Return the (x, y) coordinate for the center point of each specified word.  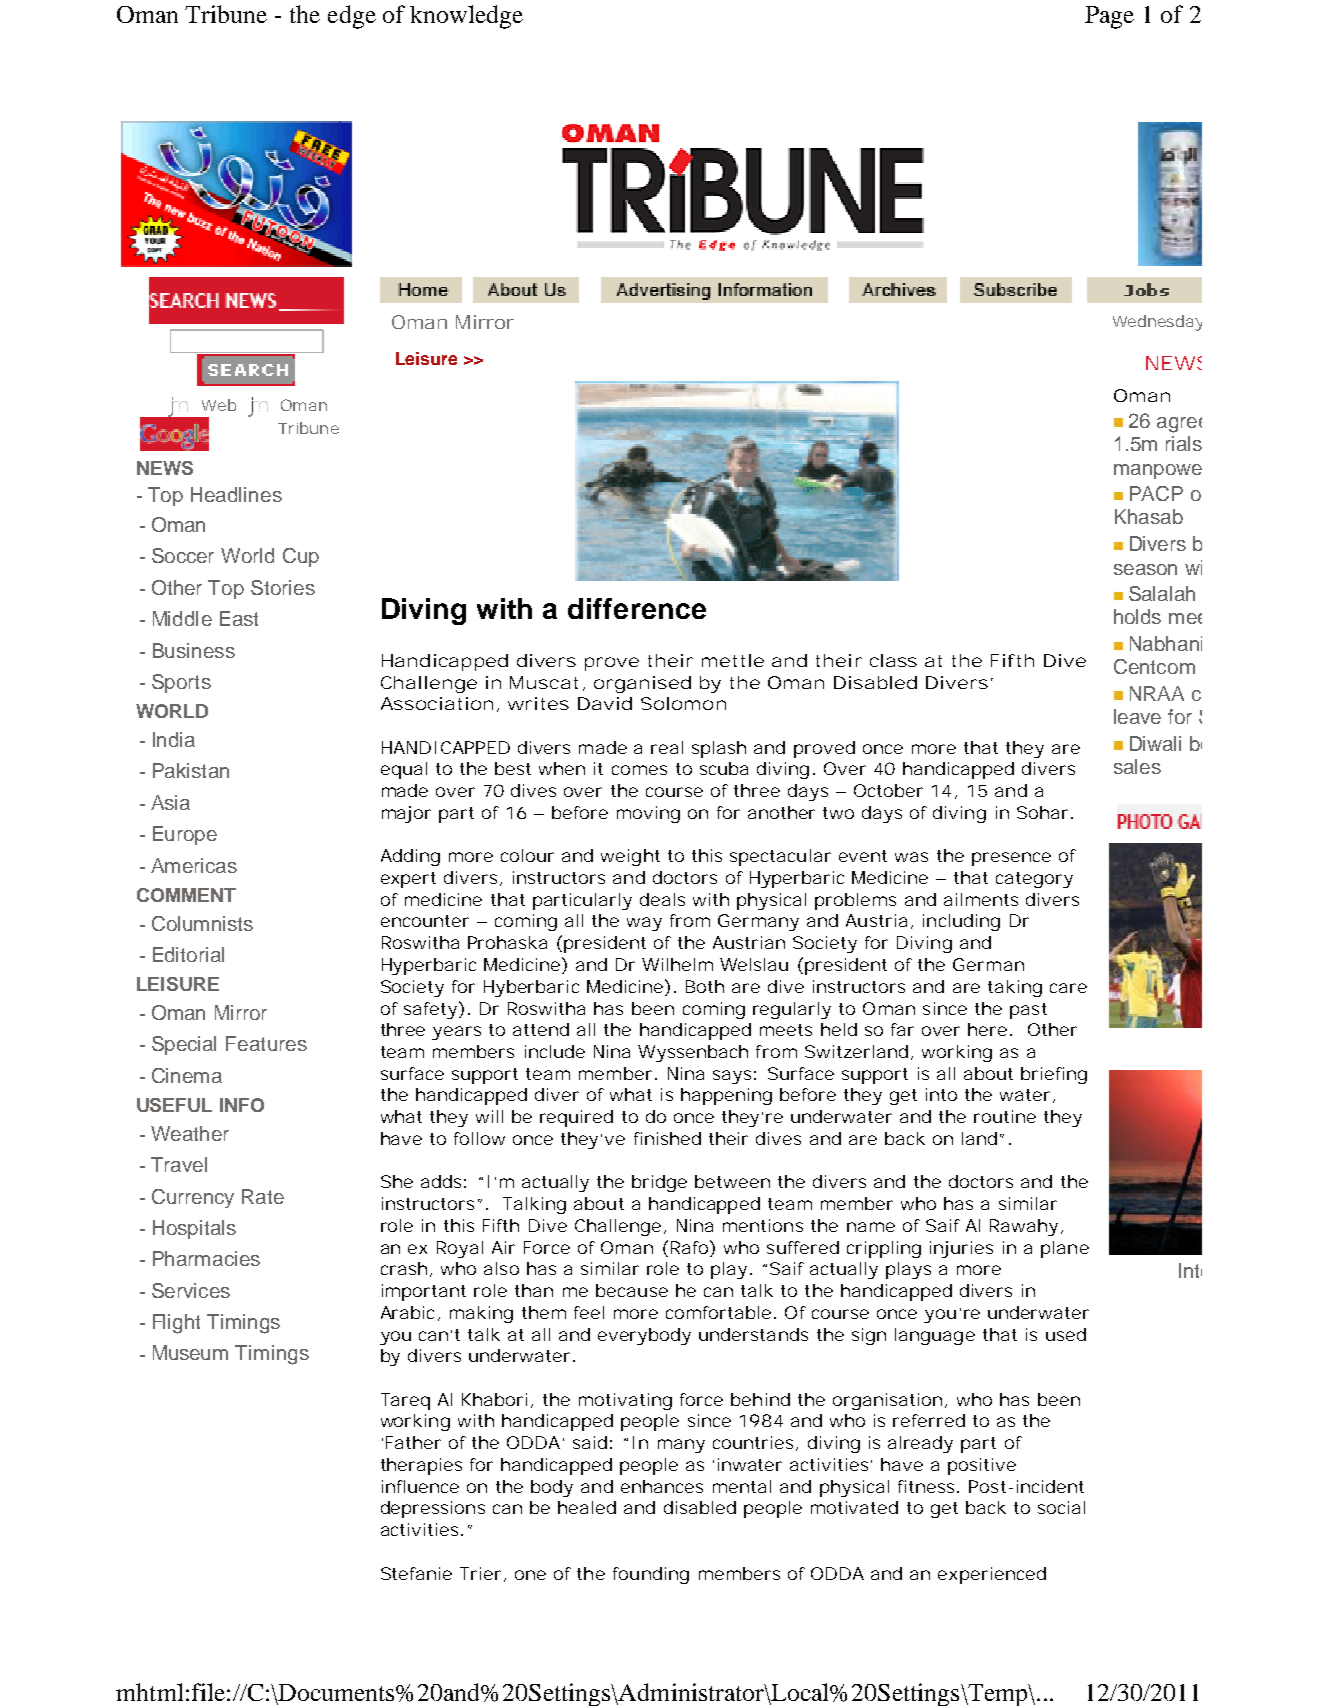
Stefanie (416, 1573)
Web (219, 405)
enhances (662, 1486)
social (1061, 1507)
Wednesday (1157, 323)
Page (1109, 17)
